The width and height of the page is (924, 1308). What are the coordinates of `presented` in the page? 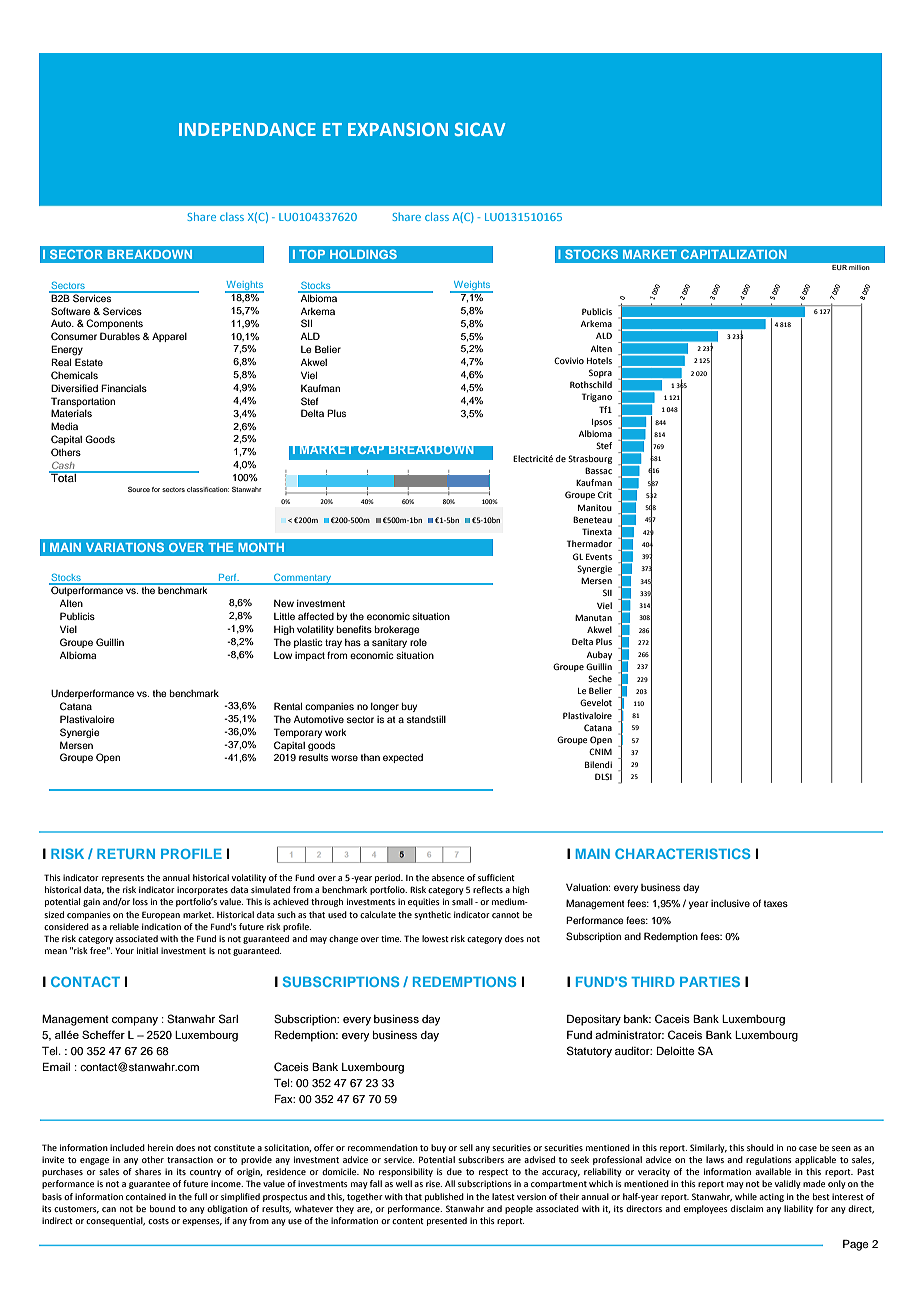 It's located at (447, 1221).
